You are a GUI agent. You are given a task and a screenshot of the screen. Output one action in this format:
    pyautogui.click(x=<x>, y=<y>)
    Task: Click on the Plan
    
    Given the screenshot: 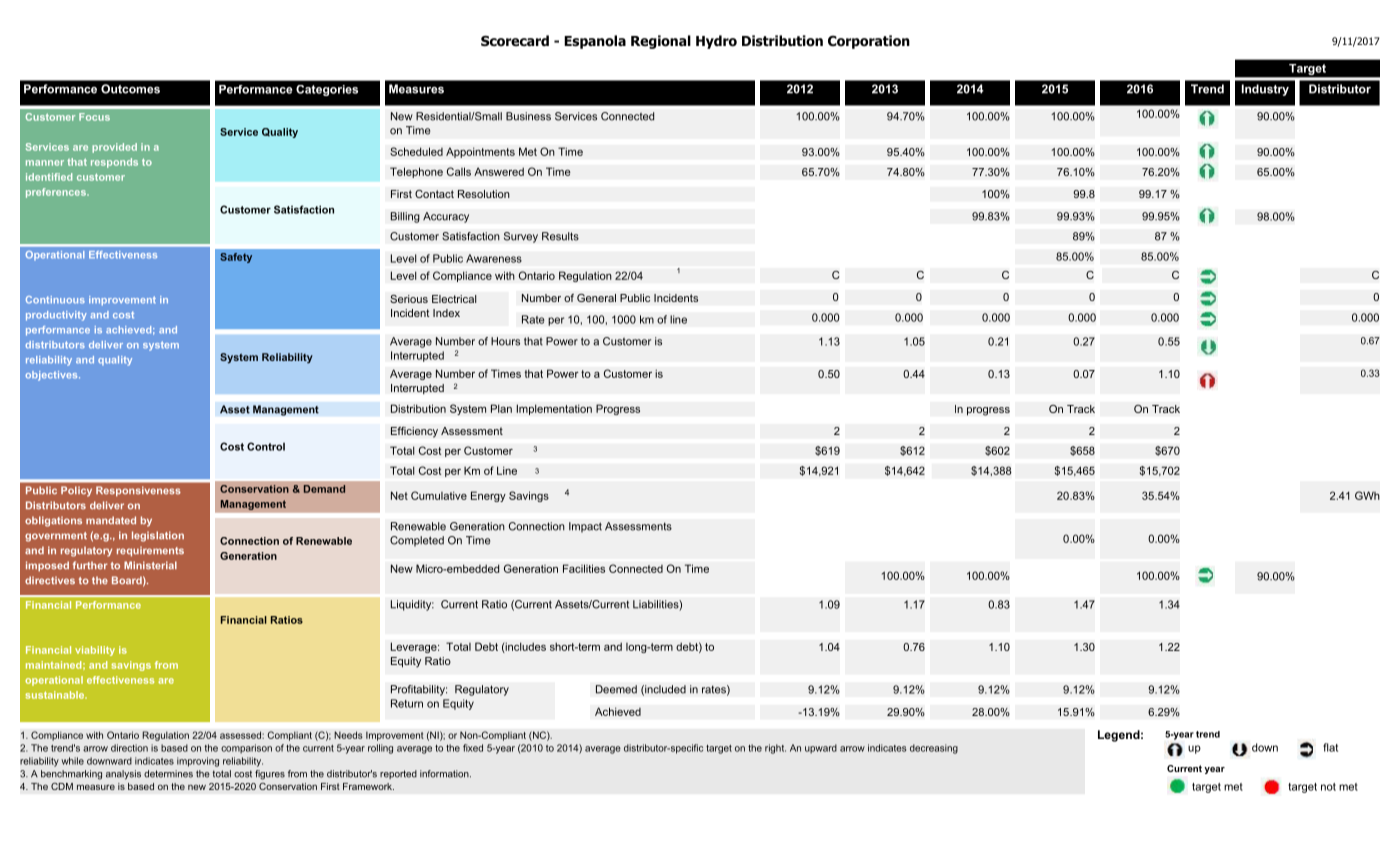 What is the action you would take?
    pyautogui.click(x=501, y=408)
